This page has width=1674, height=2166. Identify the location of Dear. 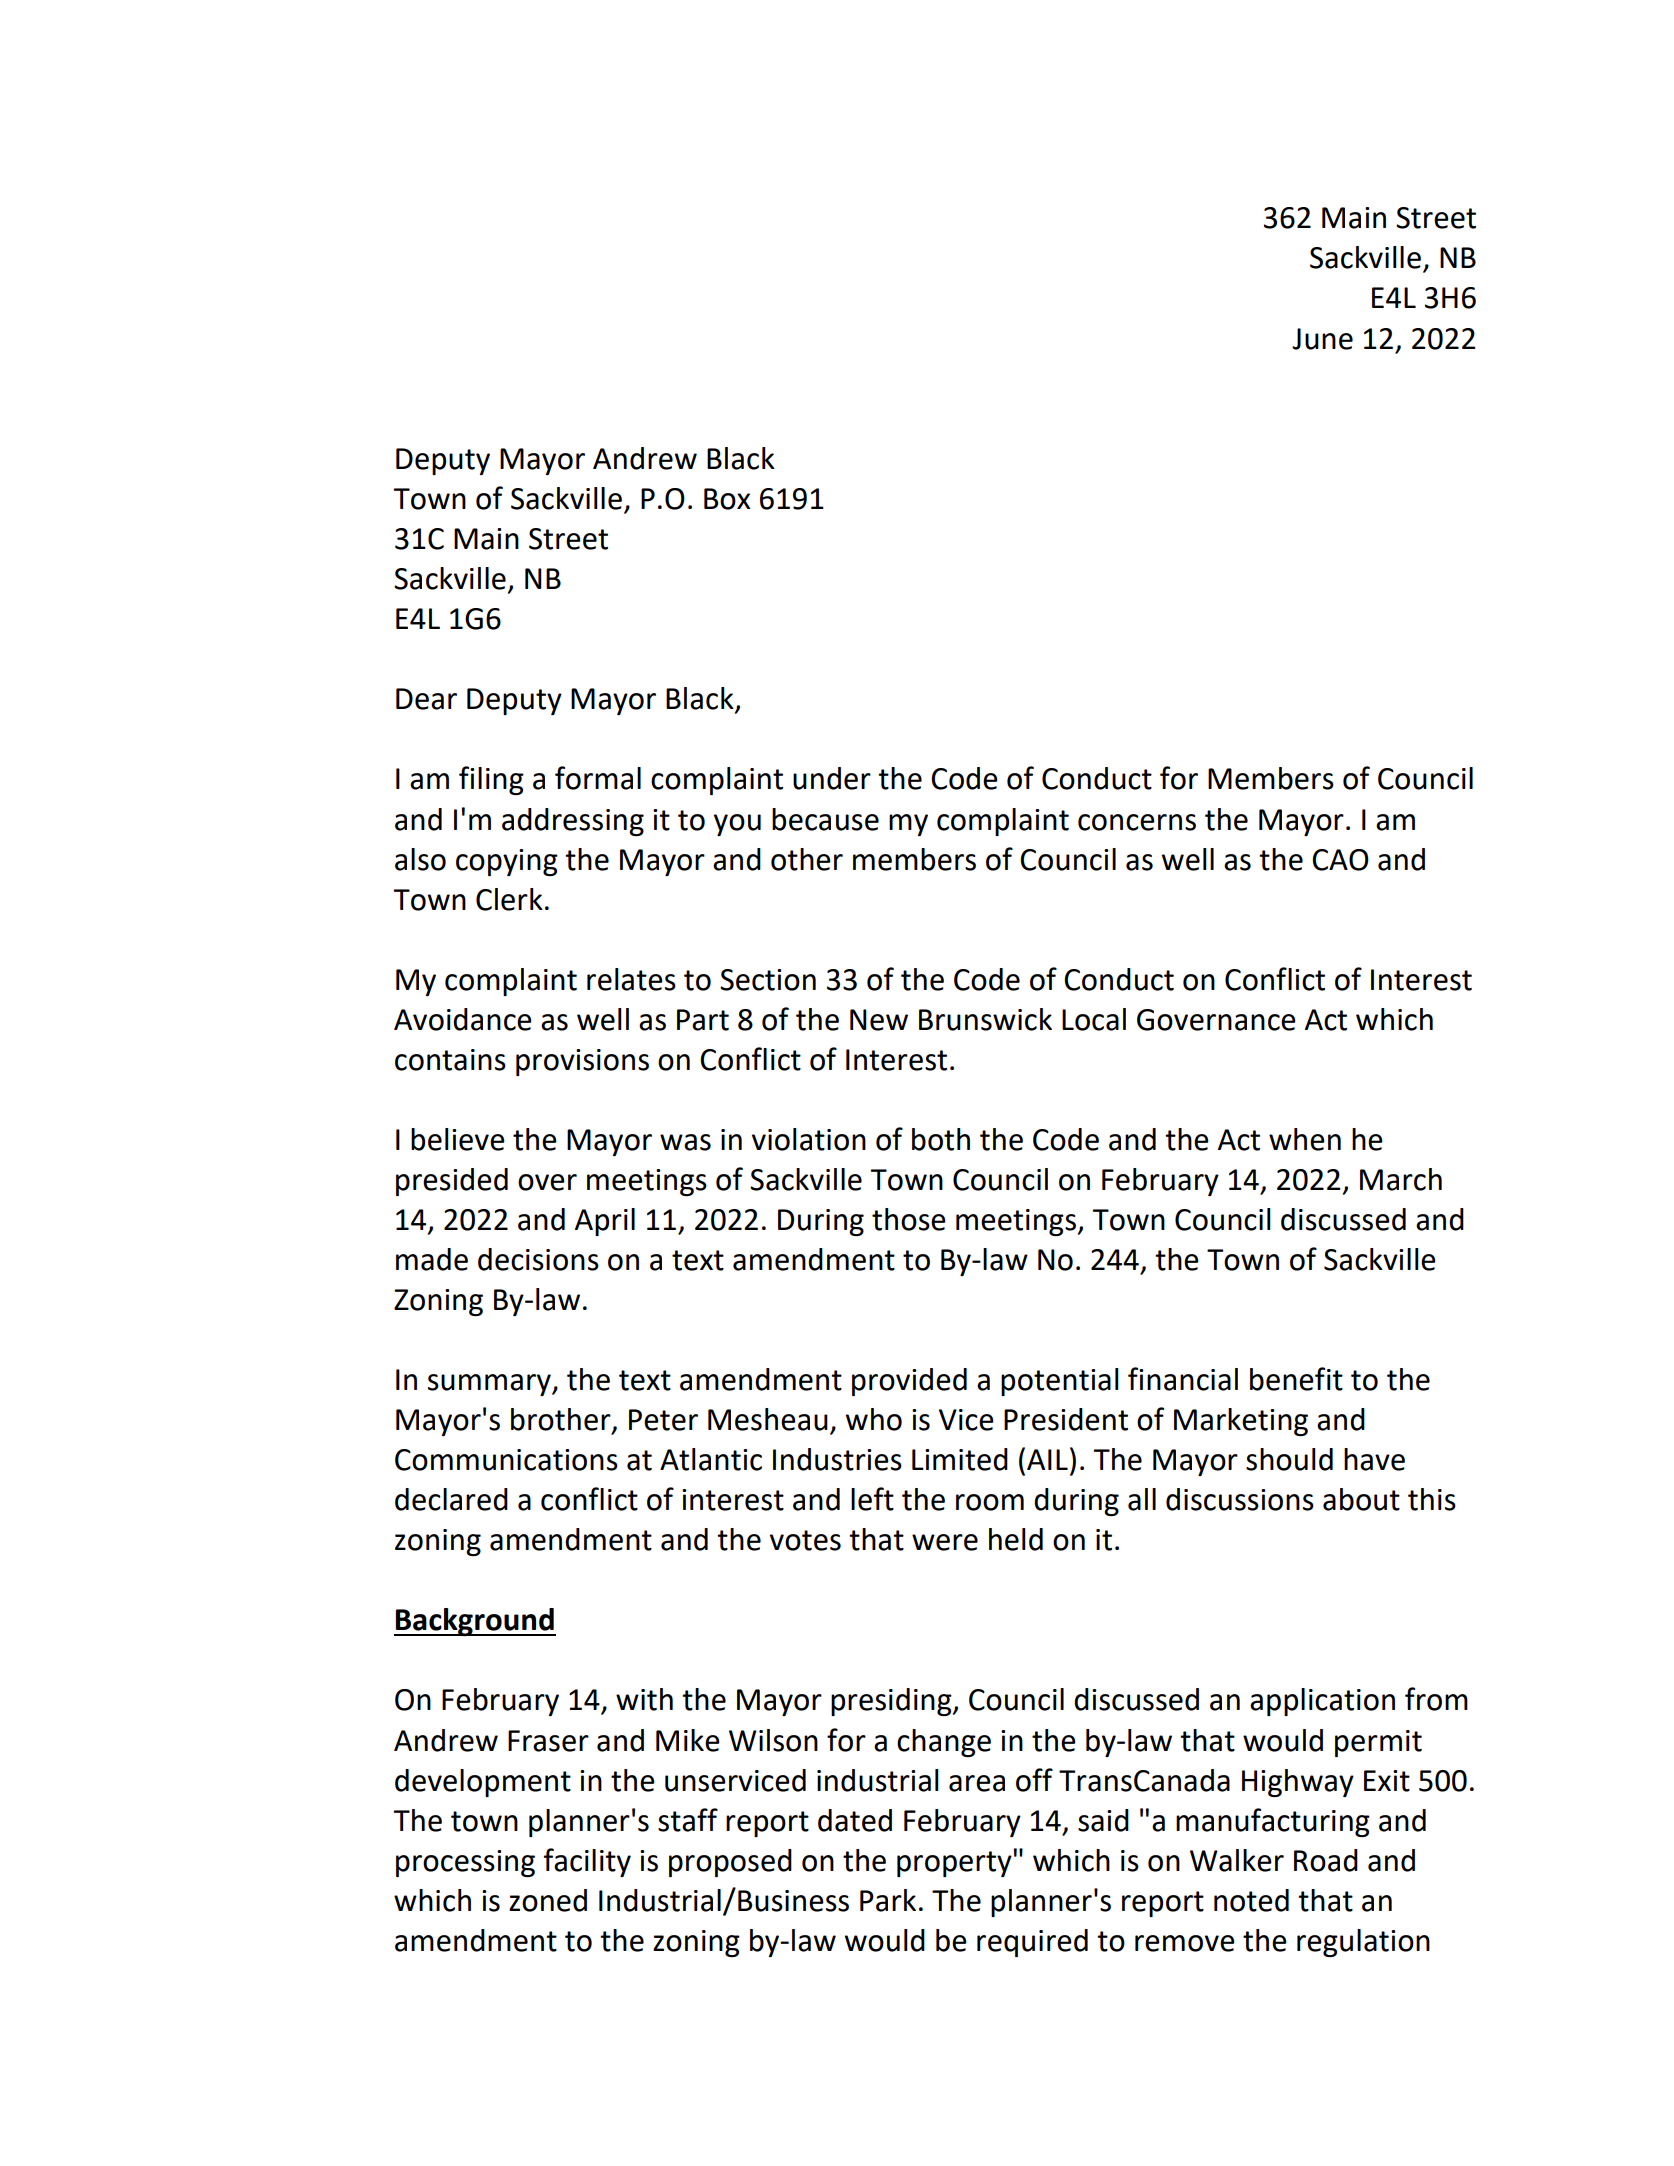
(426, 699).
